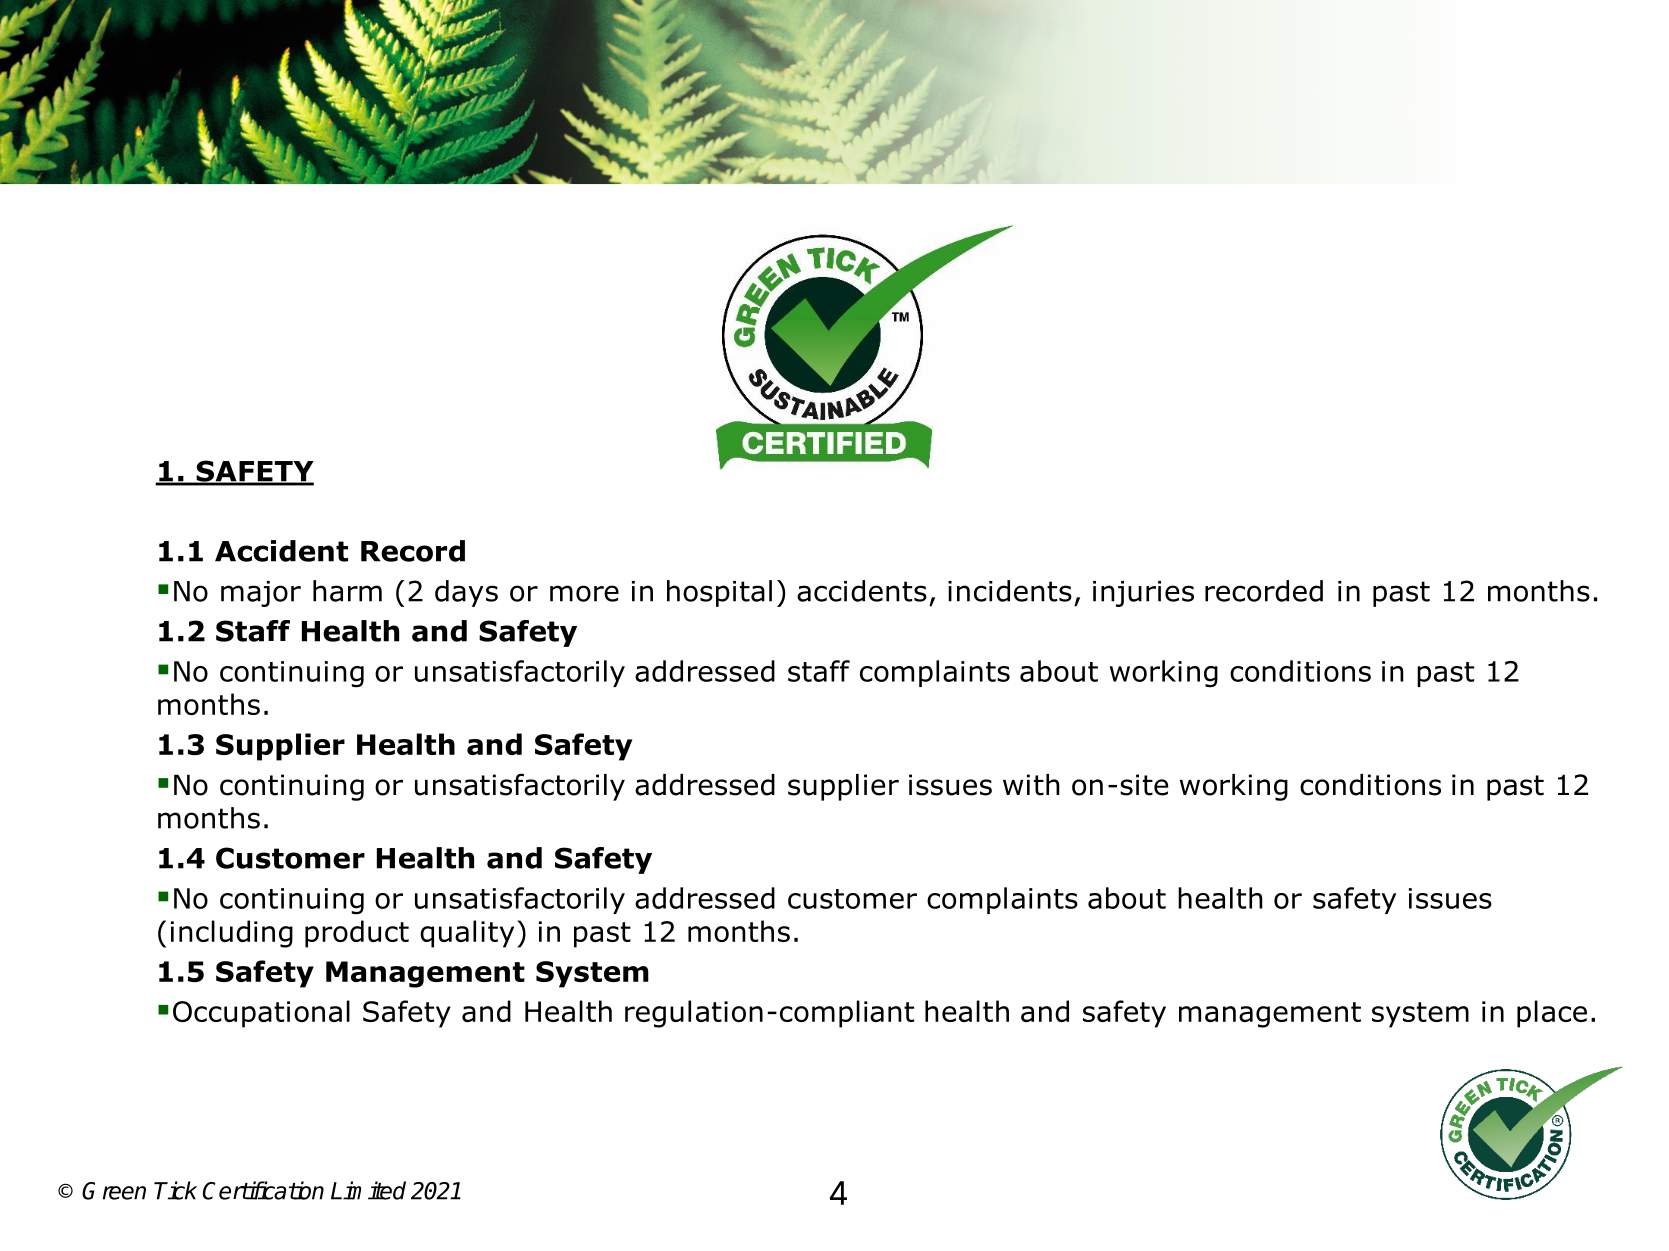 The image size is (1669, 1251). I want to click on Certification, so click(263, 1190).
